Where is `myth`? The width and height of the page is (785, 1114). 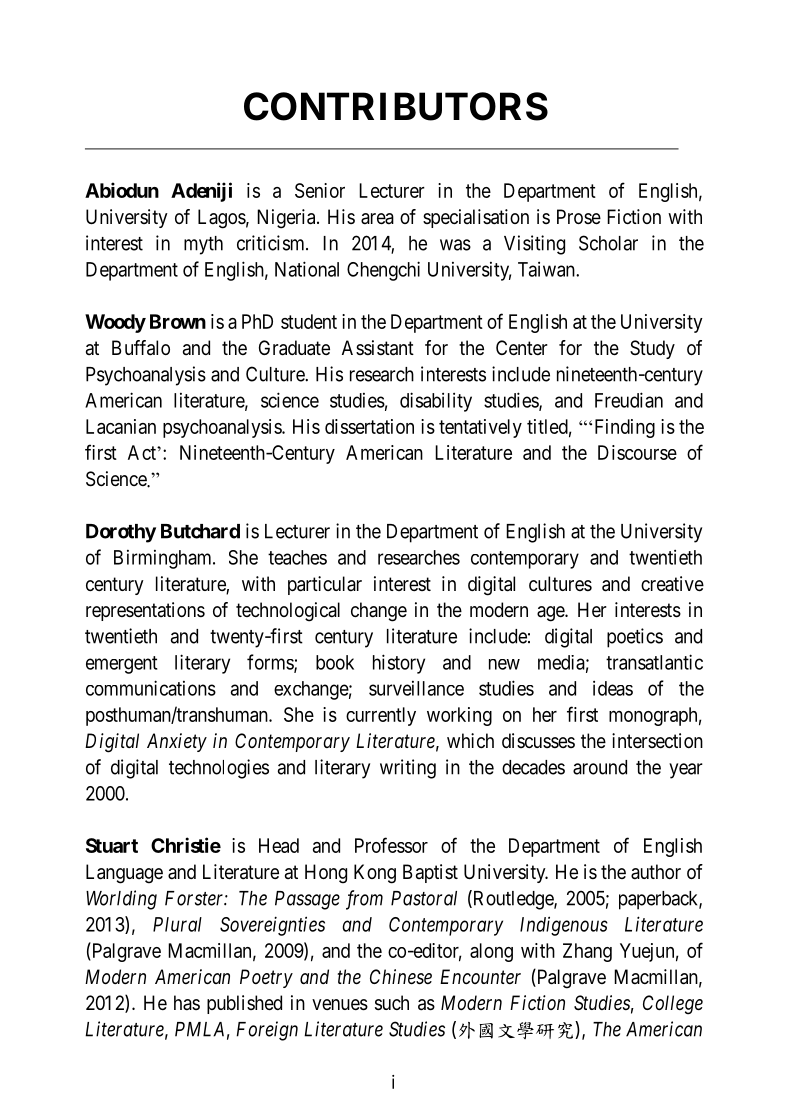
myth is located at coordinates (203, 245).
